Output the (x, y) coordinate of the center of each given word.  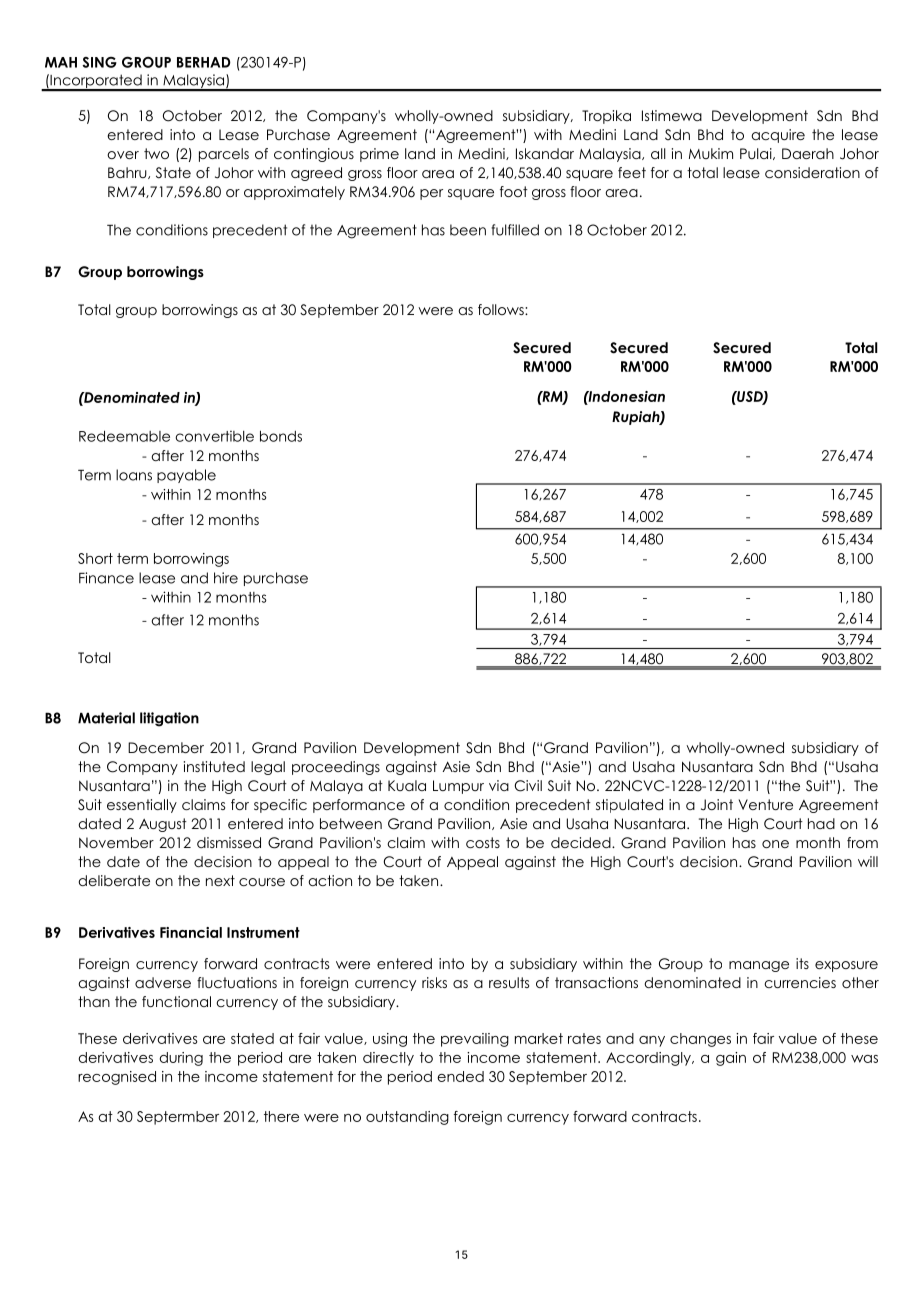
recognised (117, 1078)
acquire (778, 136)
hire (226, 578)
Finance (106, 578)
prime (379, 155)
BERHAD (204, 62)
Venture (765, 804)
